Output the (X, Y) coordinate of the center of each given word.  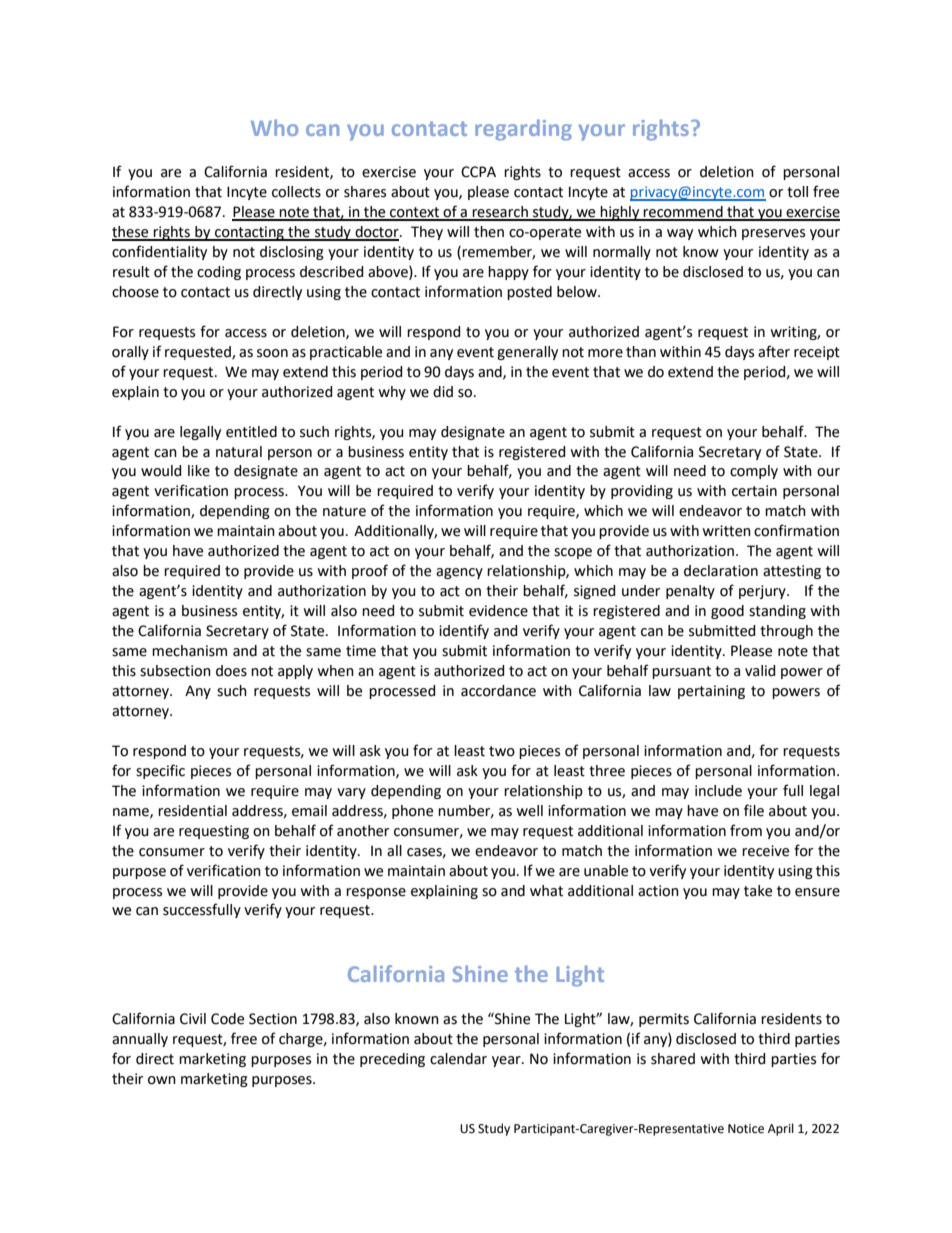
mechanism (189, 651)
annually (140, 1040)
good (727, 612)
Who (274, 127)
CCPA (478, 172)
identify (464, 631)
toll (797, 192)
